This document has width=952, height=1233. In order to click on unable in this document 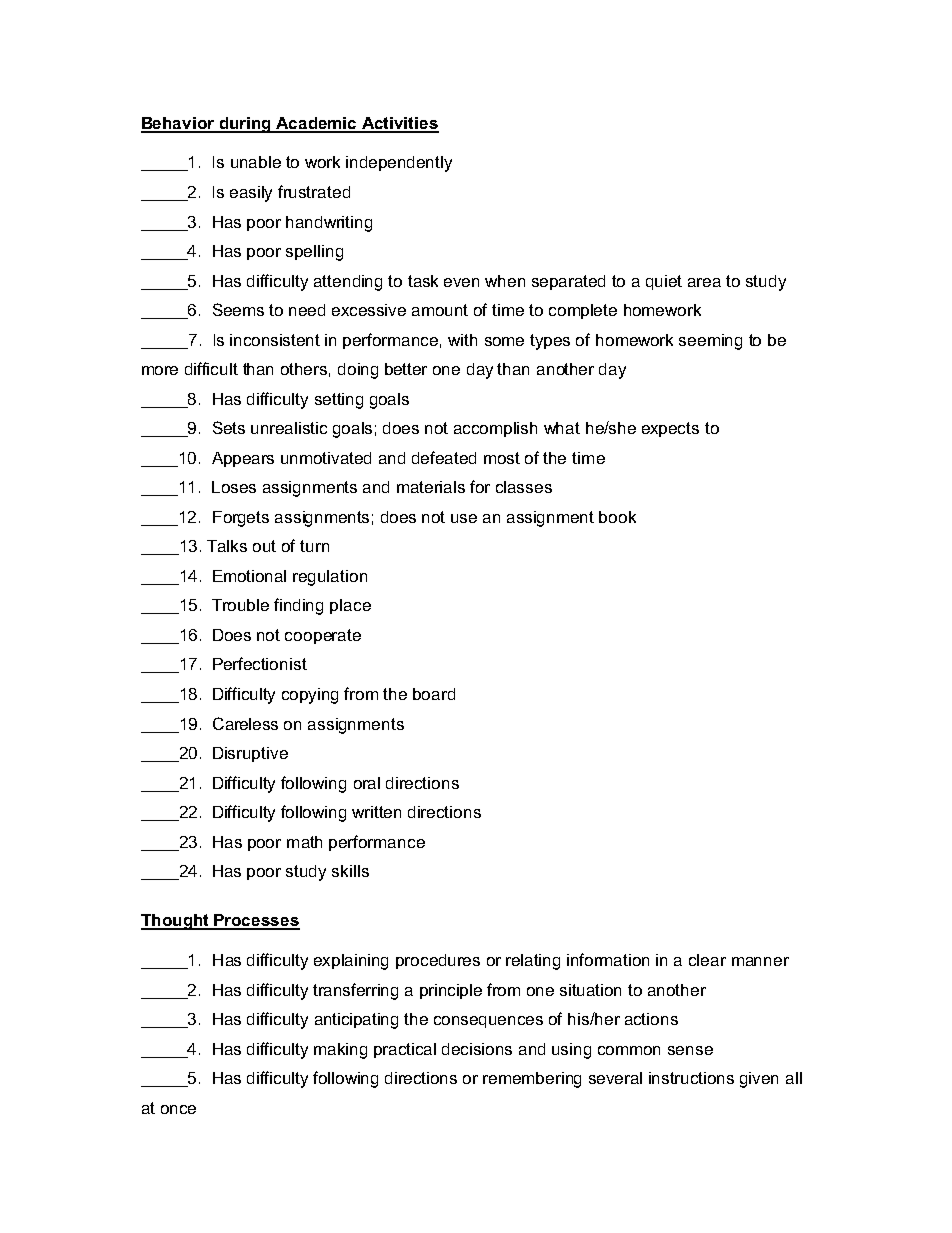, I will do `click(256, 162)`.
